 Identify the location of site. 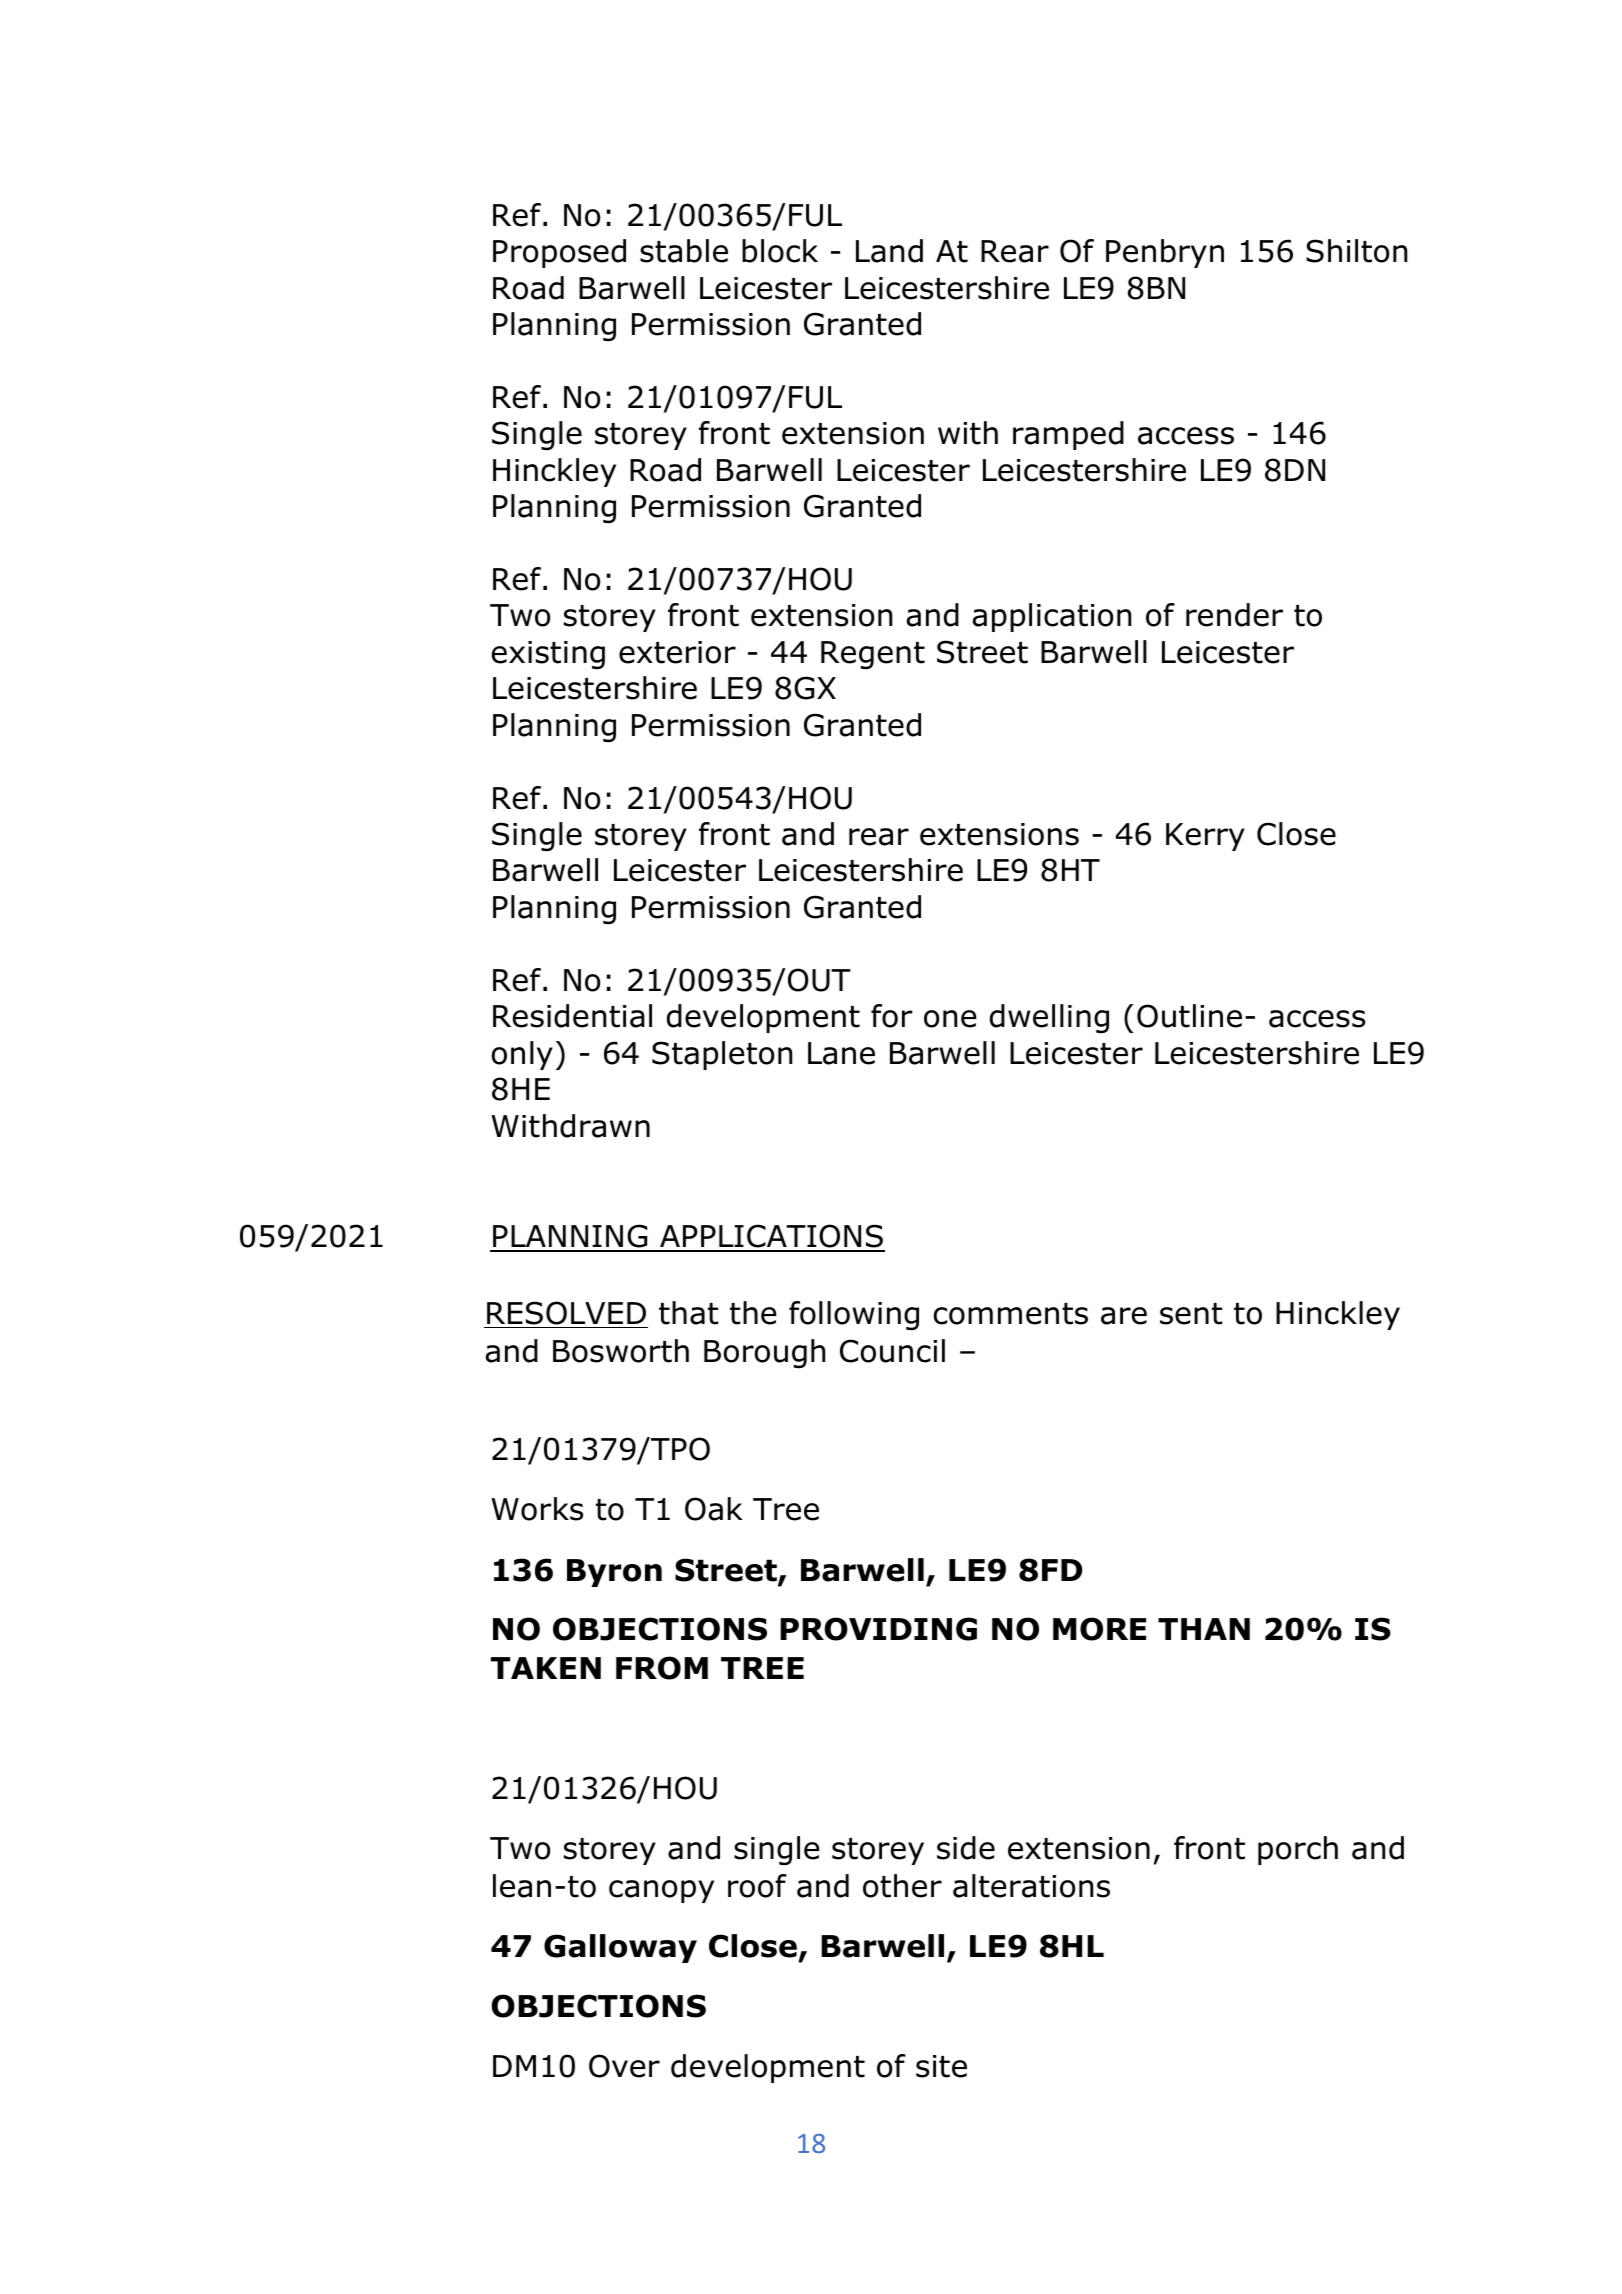
(941, 2066).
